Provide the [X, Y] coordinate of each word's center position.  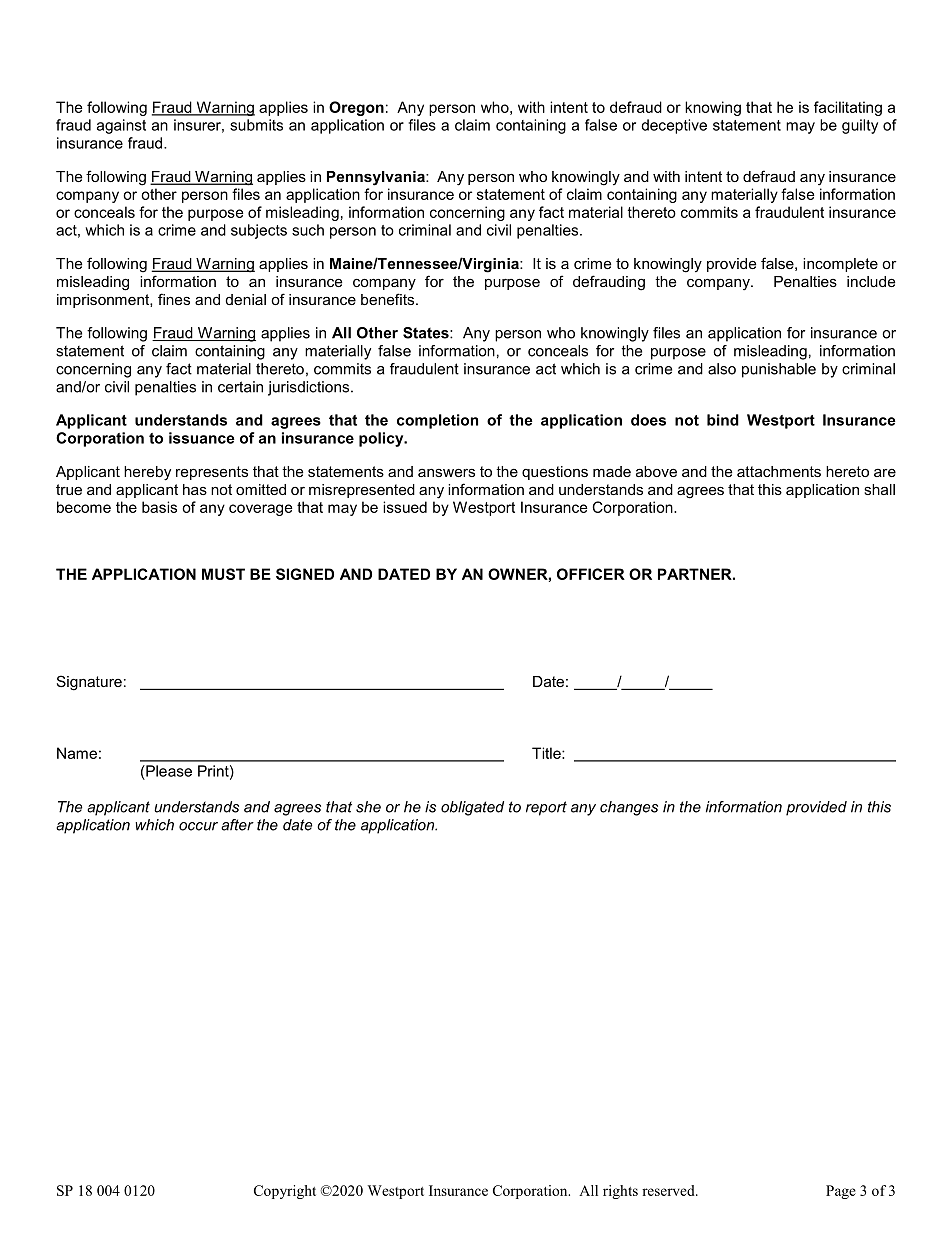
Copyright [285, 1192]
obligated [472, 808]
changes [629, 808]
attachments [779, 471]
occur [198, 826]
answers [446, 472]
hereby [147, 473]
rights [620, 1192]
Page [841, 1192]
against [121, 126]
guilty [860, 126]
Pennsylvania [377, 178]
